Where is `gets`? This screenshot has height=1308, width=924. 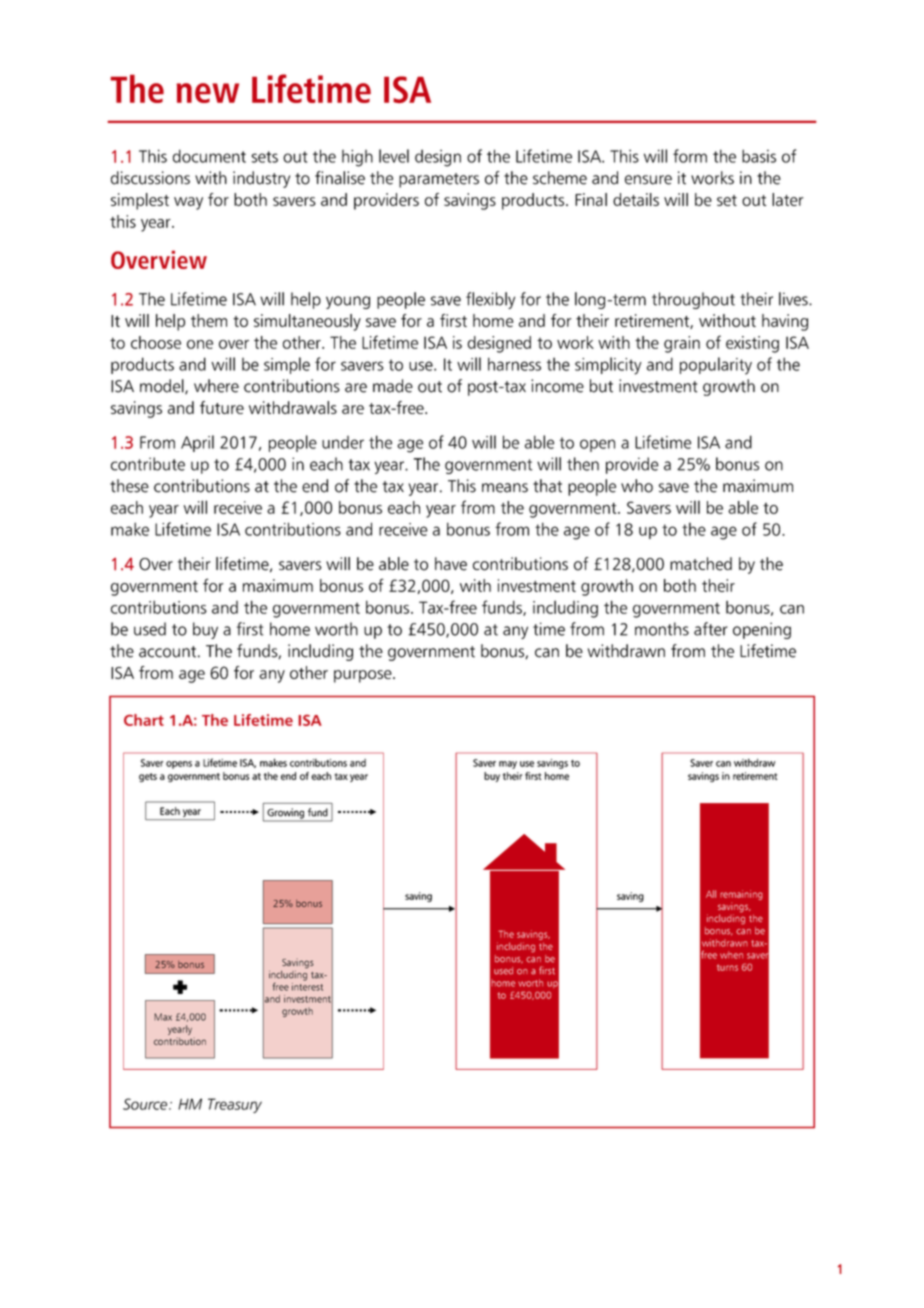
gets is located at coordinates (148, 777).
